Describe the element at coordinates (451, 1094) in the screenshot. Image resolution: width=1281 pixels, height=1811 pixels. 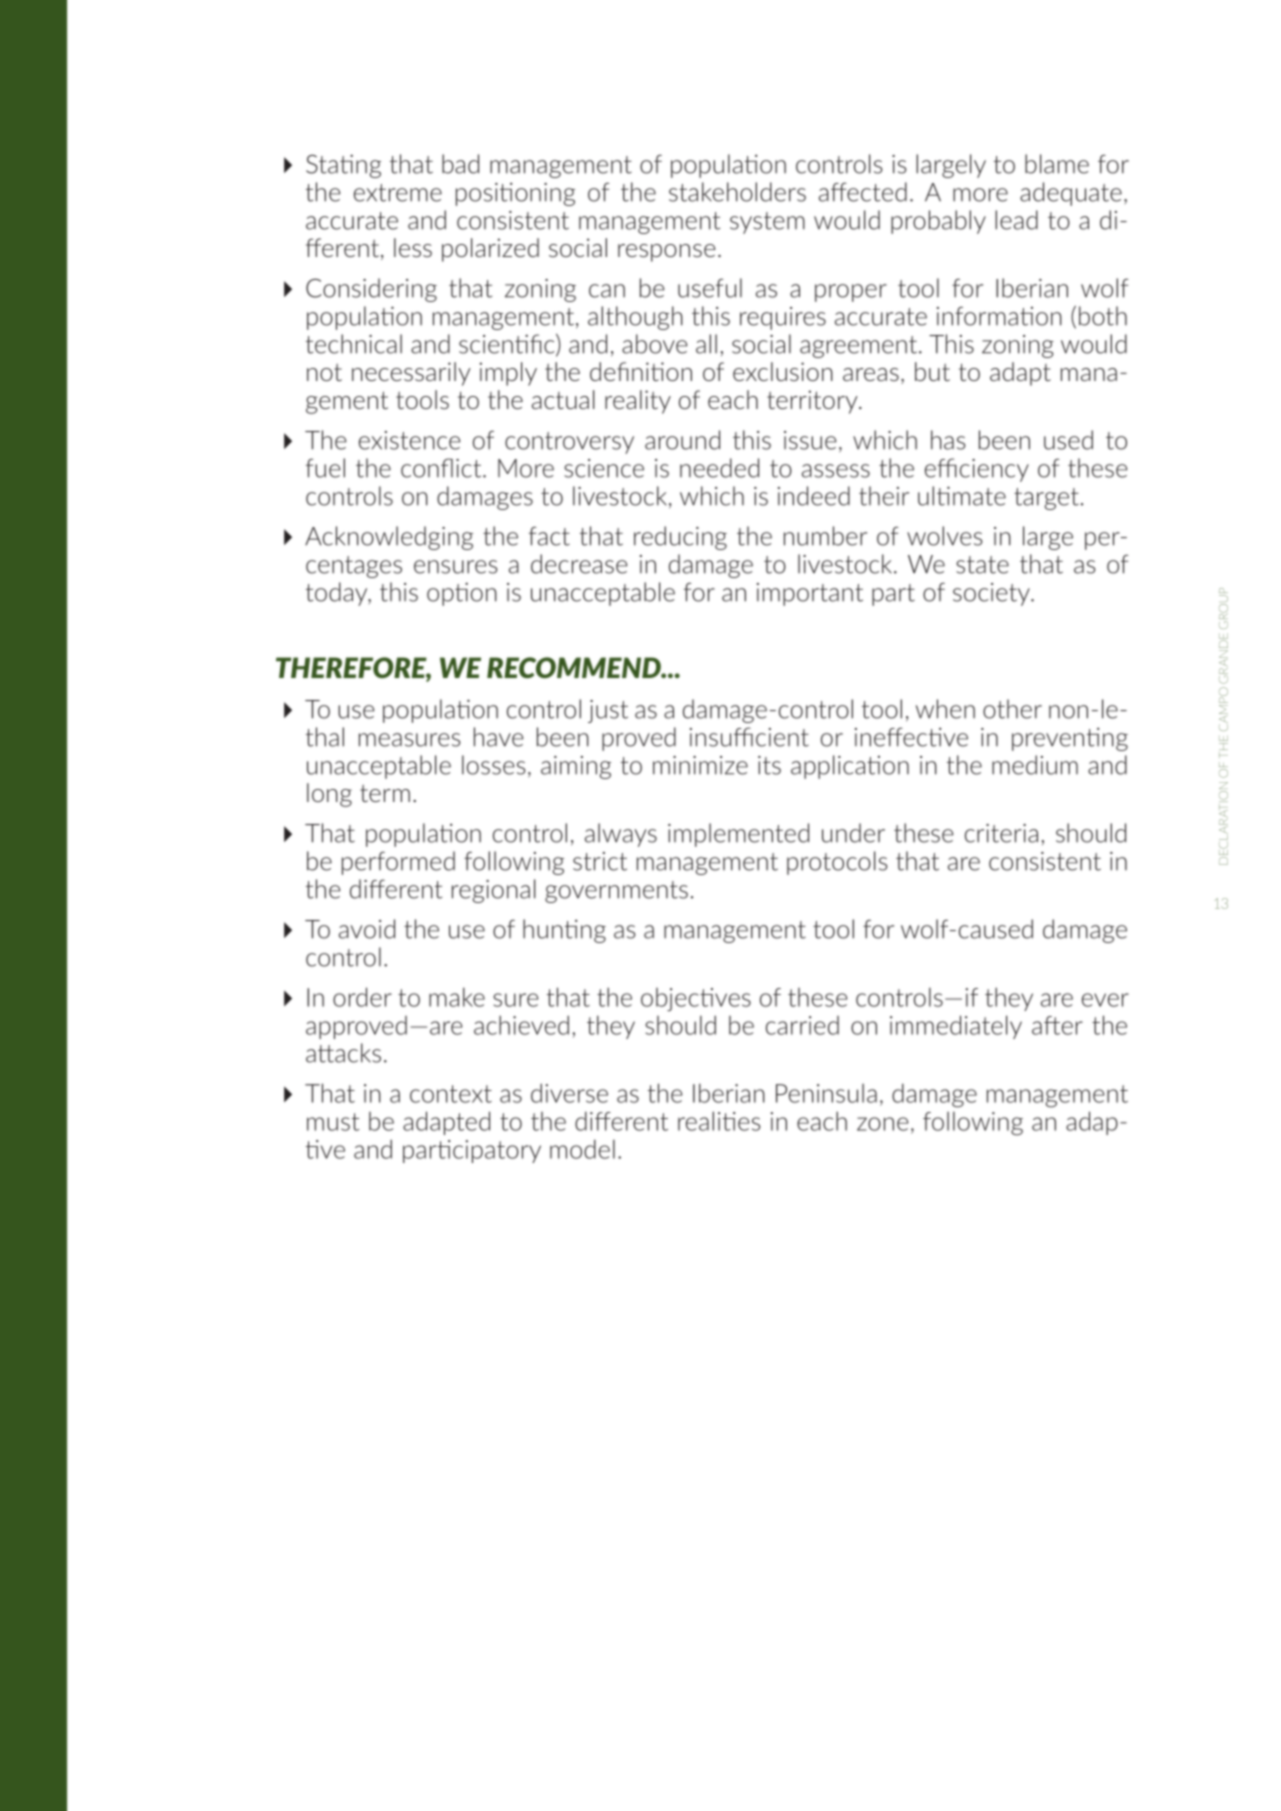
I see `context` at that location.
